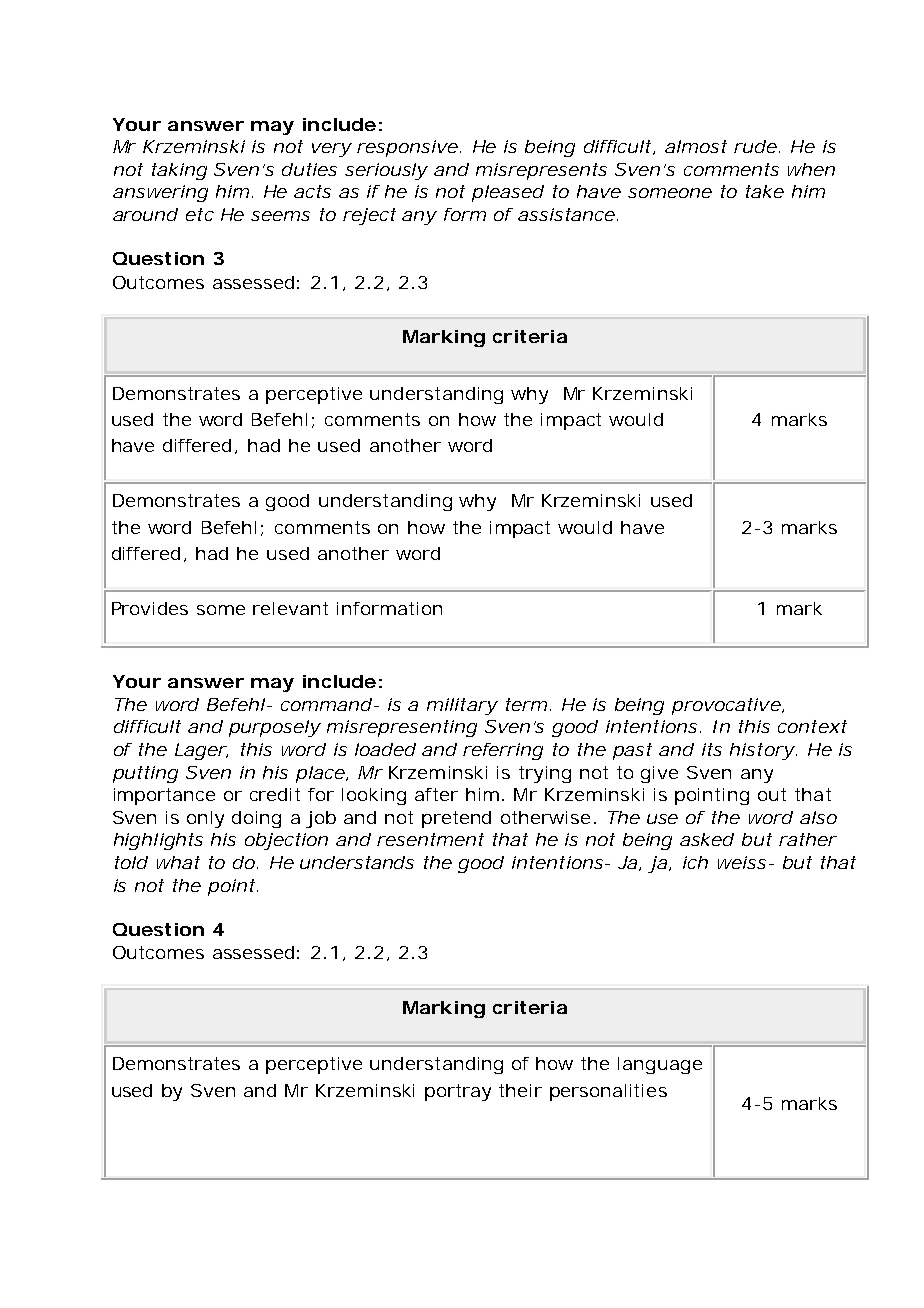 The width and height of the screenshot is (924, 1308). Describe the element at coordinates (660, 1065) in the screenshot. I see `language` at that location.
